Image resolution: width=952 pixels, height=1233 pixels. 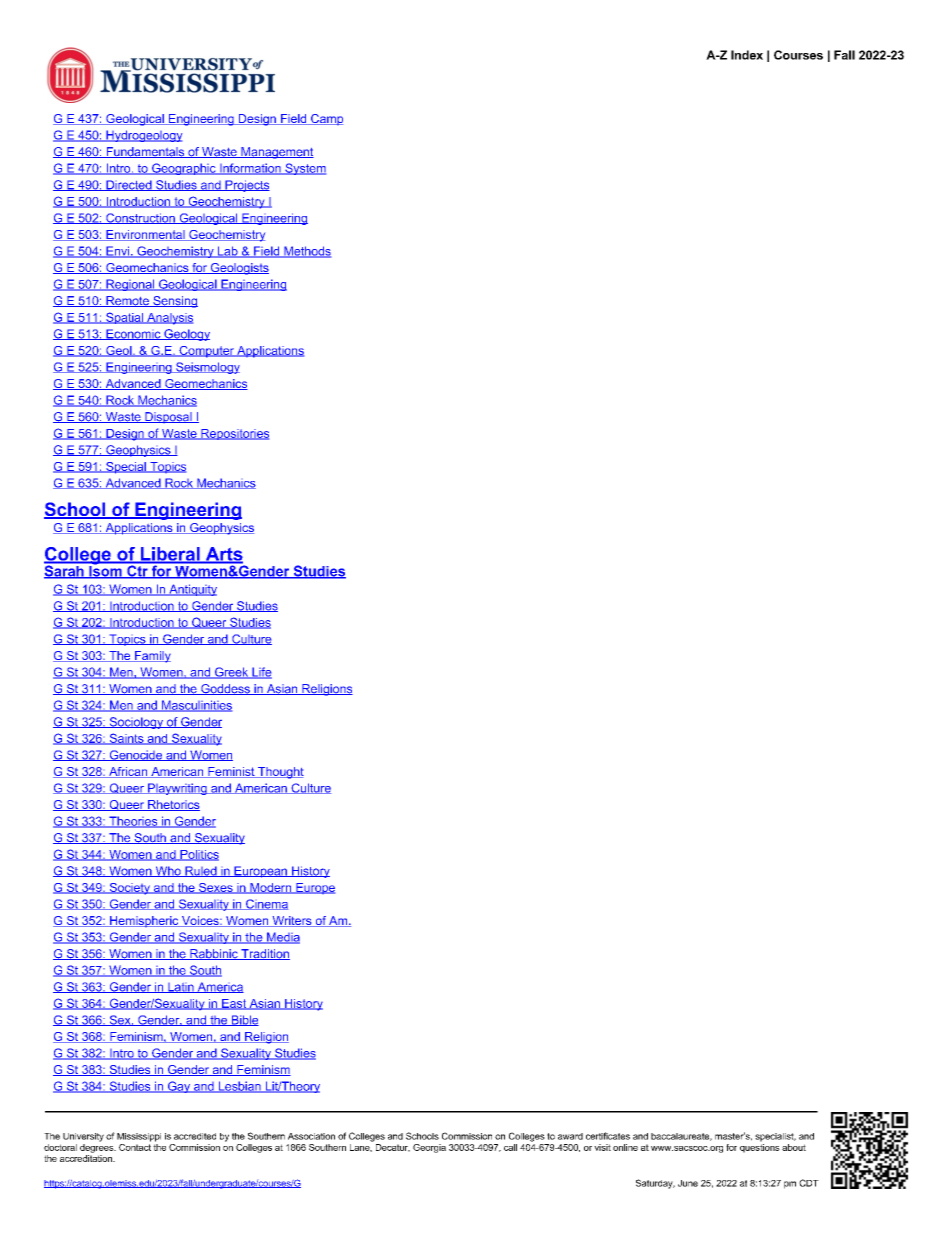 What do you see at coordinates (145, 152) in the image?
I see `Fundamentals` at bounding box center [145, 152].
